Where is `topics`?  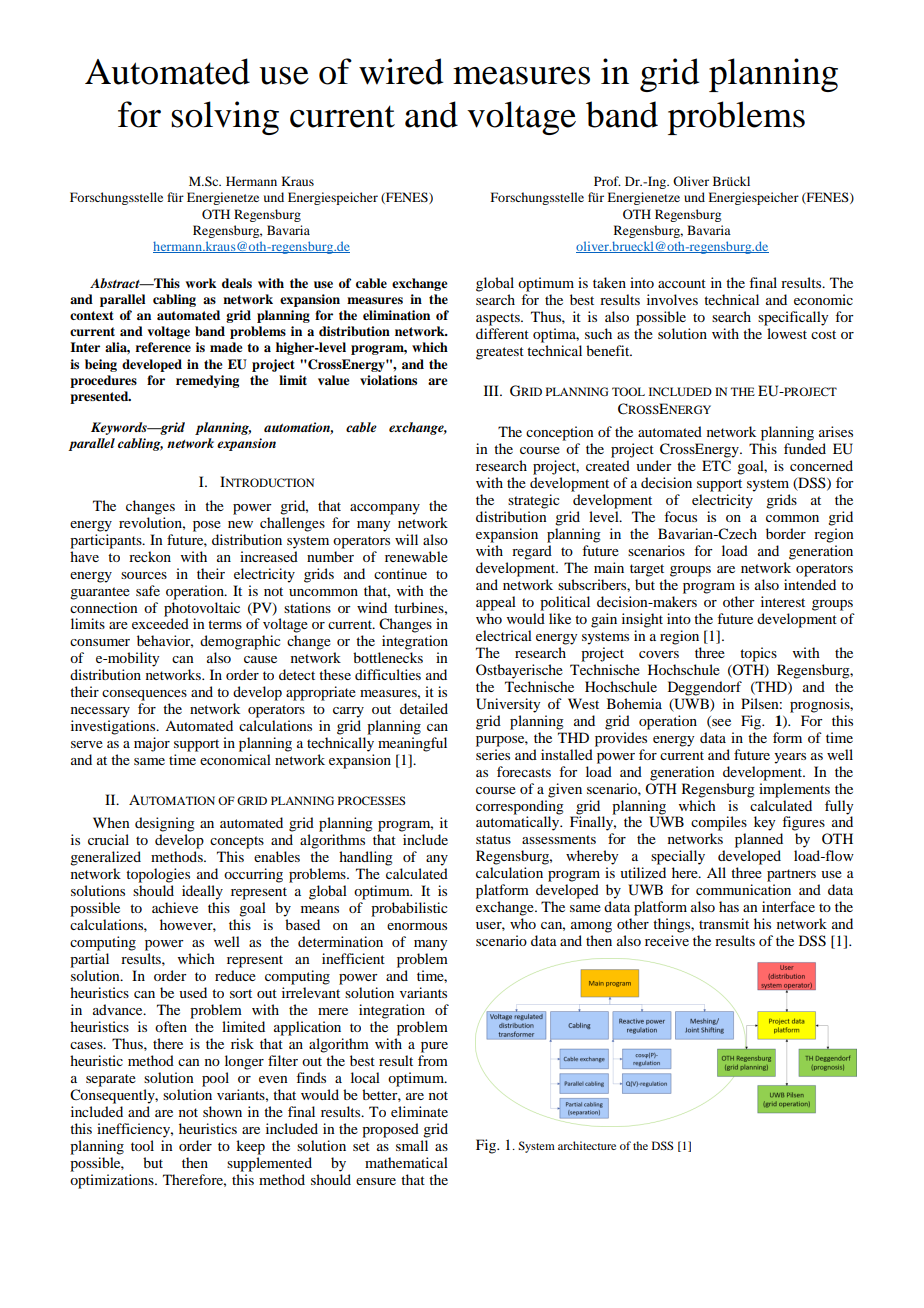
topics is located at coordinates (758, 654).
